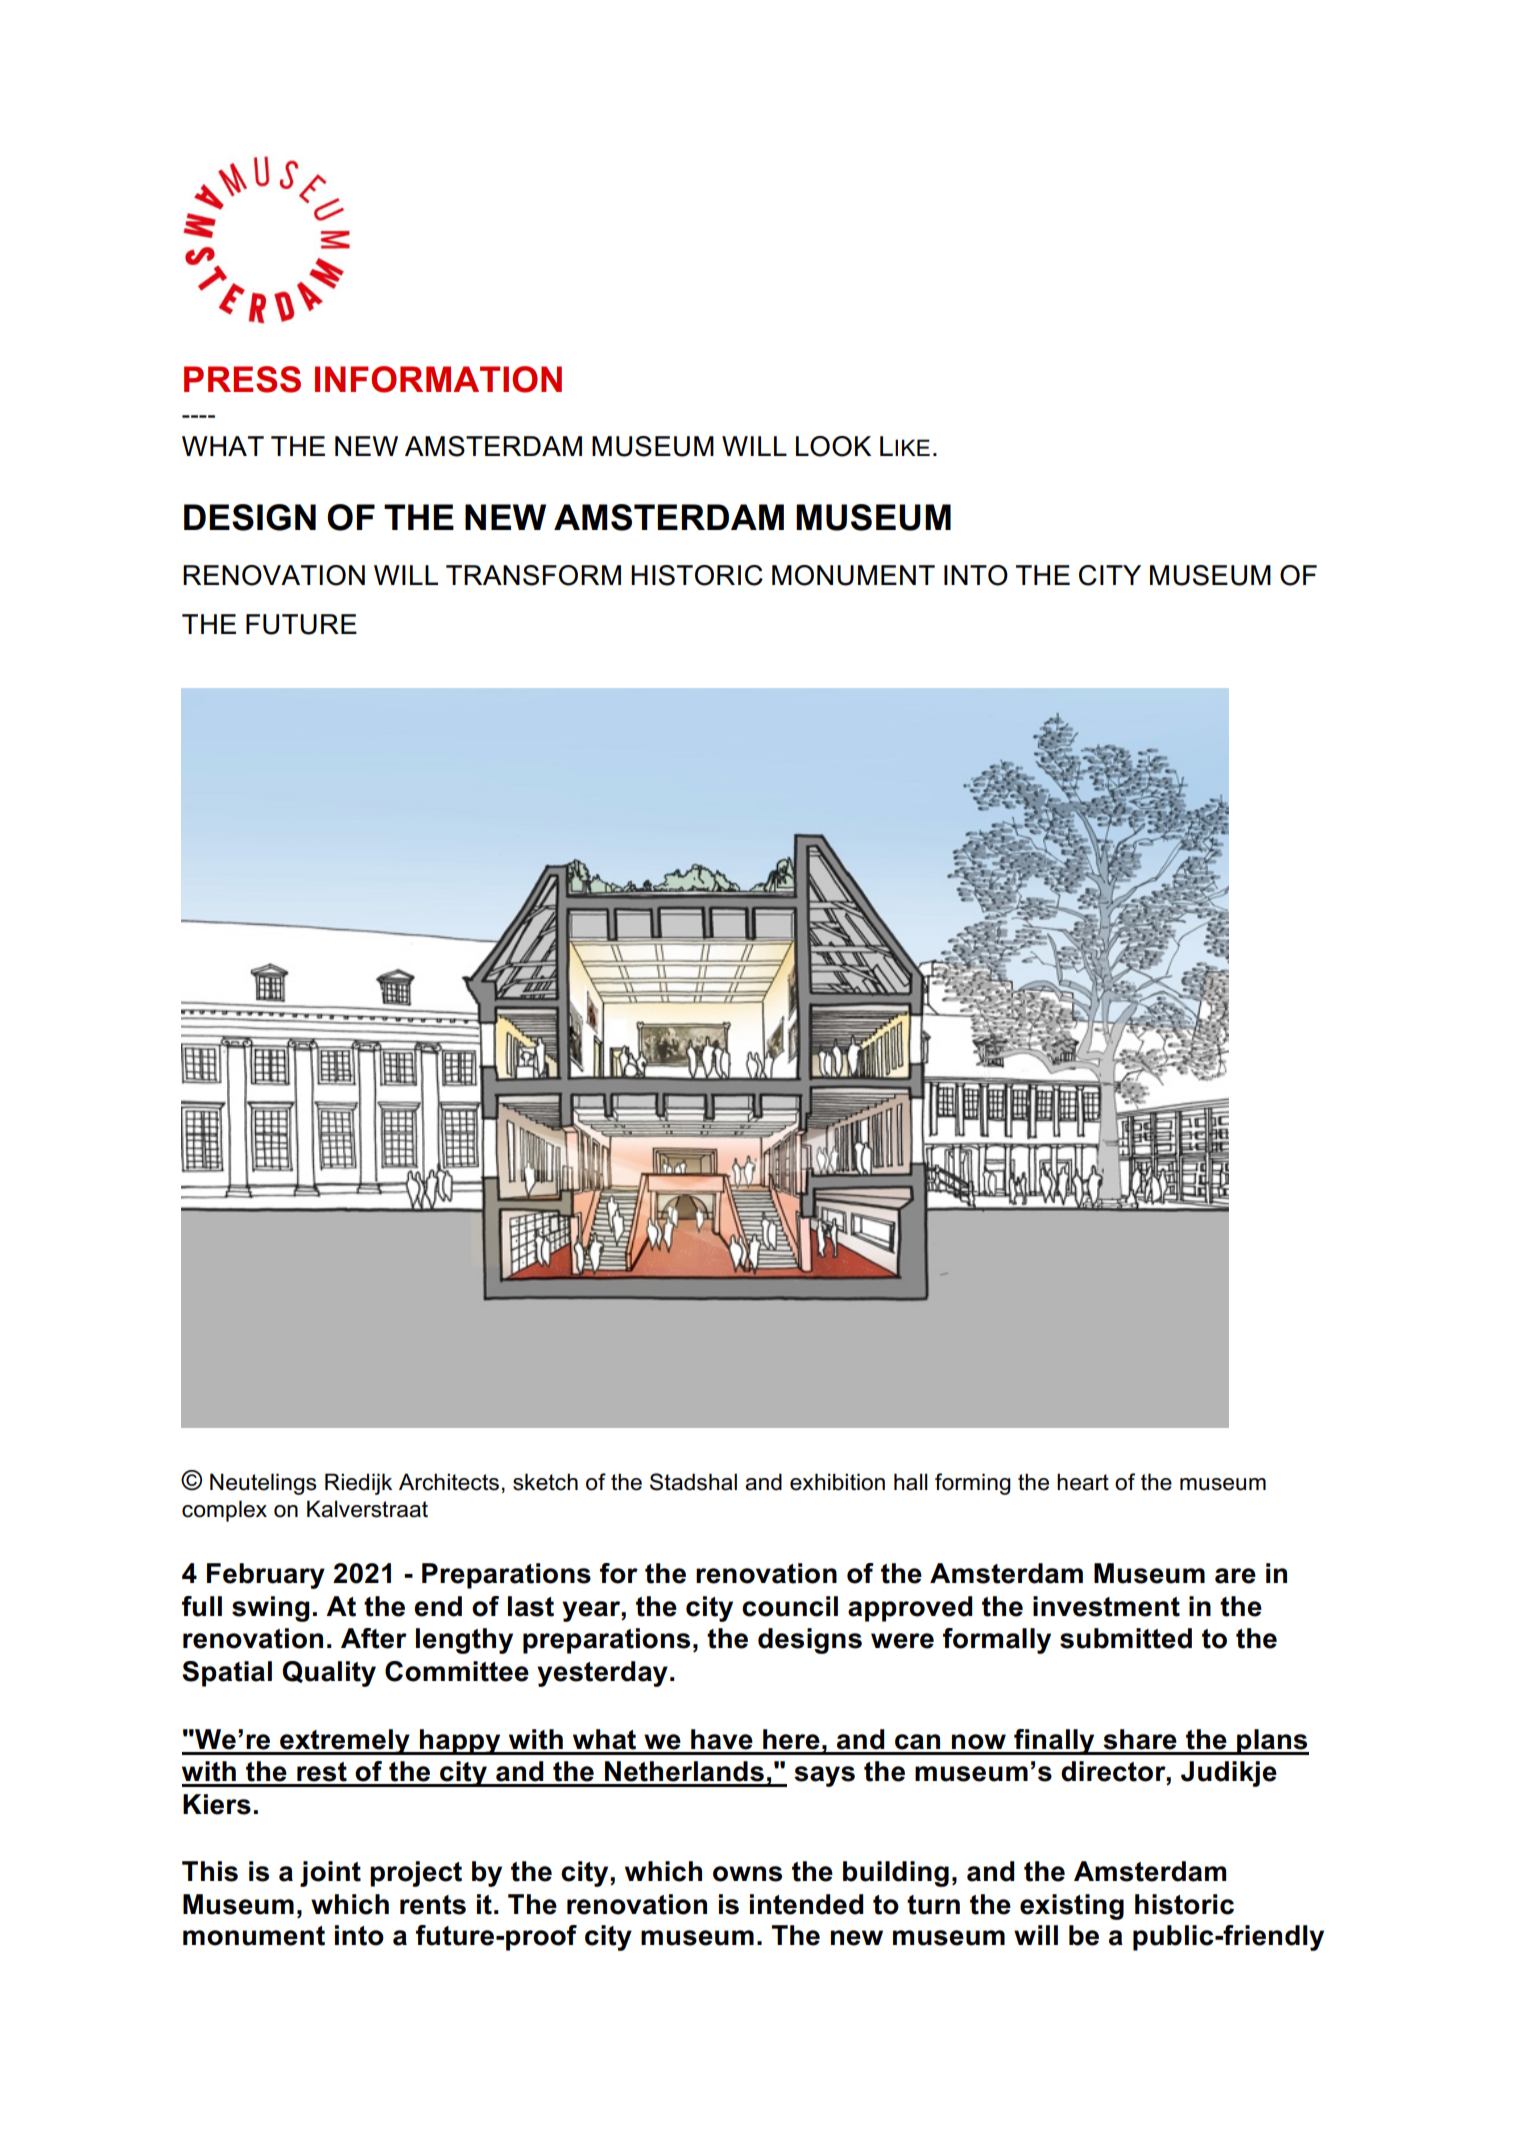 The width and height of the screenshot is (1519, 2148). What do you see at coordinates (438, 379) in the screenshot?
I see `INFORMATION` at bounding box center [438, 379].
